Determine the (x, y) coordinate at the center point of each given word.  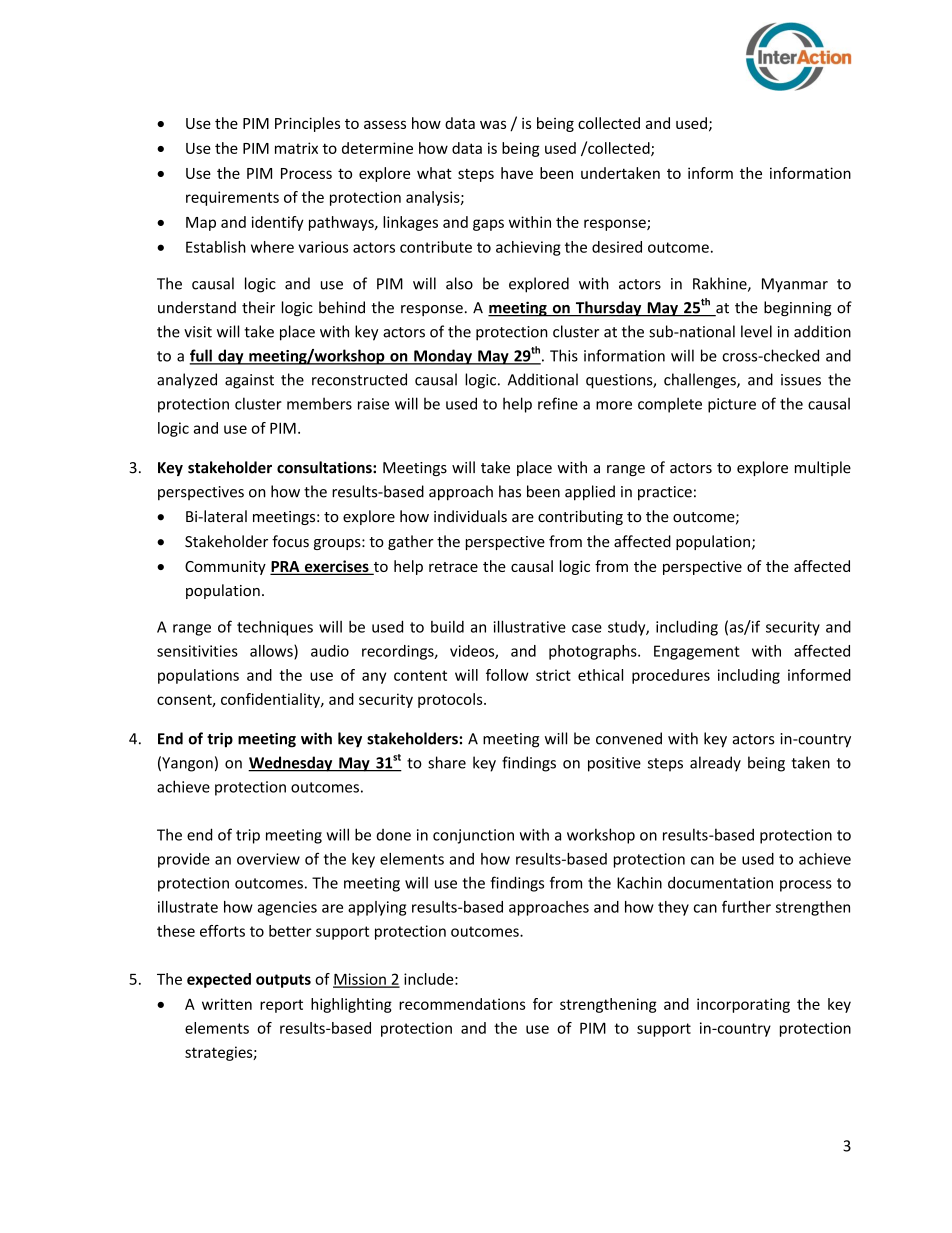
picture (732, 405)
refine (558, 403)
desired (617, 247)
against (249, 381)
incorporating (743, 1005)
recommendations (462, 1004)
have (517, 173)
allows (272, 652)
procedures (671, 676)
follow (507, 675)
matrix (296, 148)
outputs (283, 981)
